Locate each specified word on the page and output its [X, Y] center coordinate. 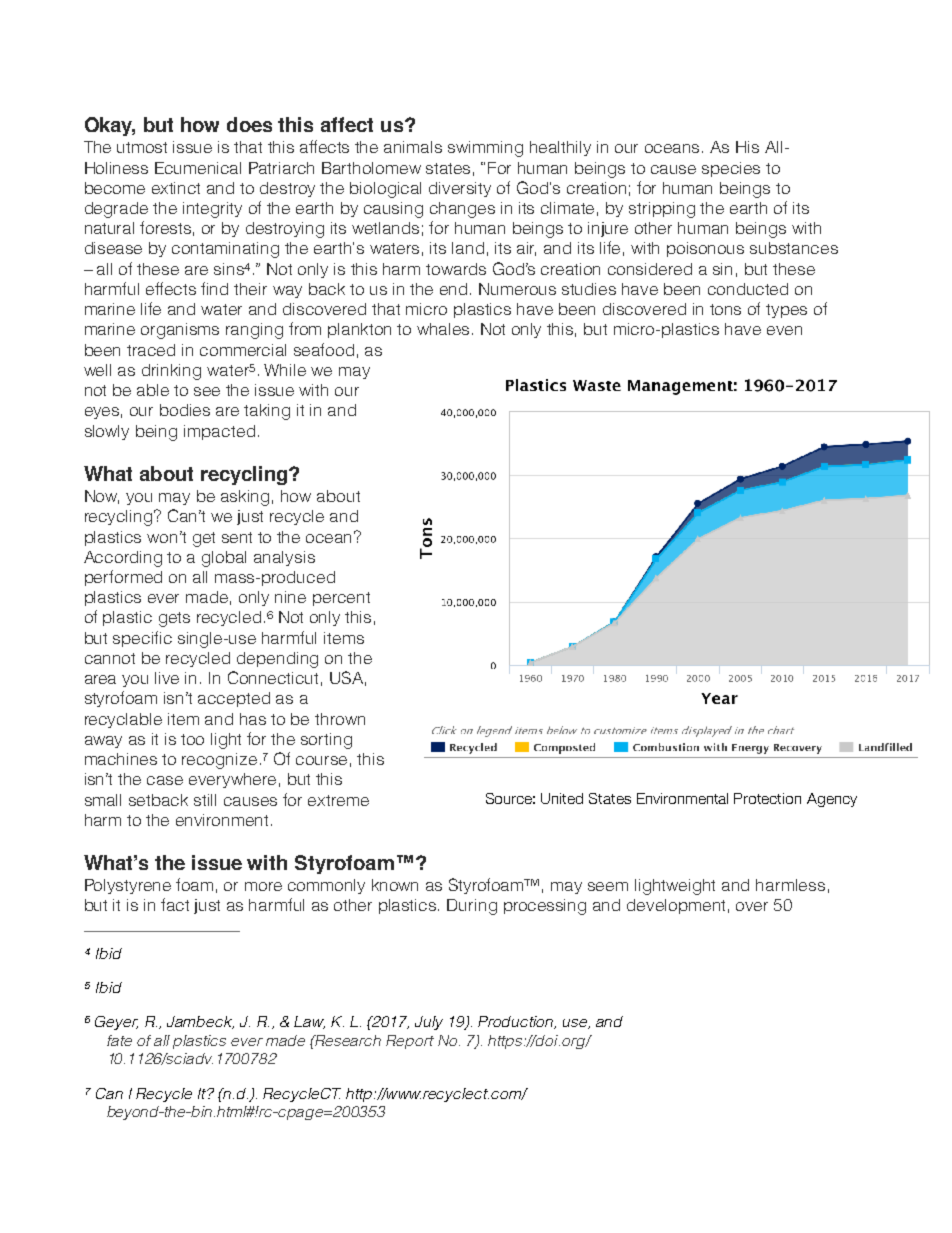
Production [517, 1022]
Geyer [116, 1023]
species [731, 169]
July [429, 1023]
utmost [142, 147]
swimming [485, 149]
